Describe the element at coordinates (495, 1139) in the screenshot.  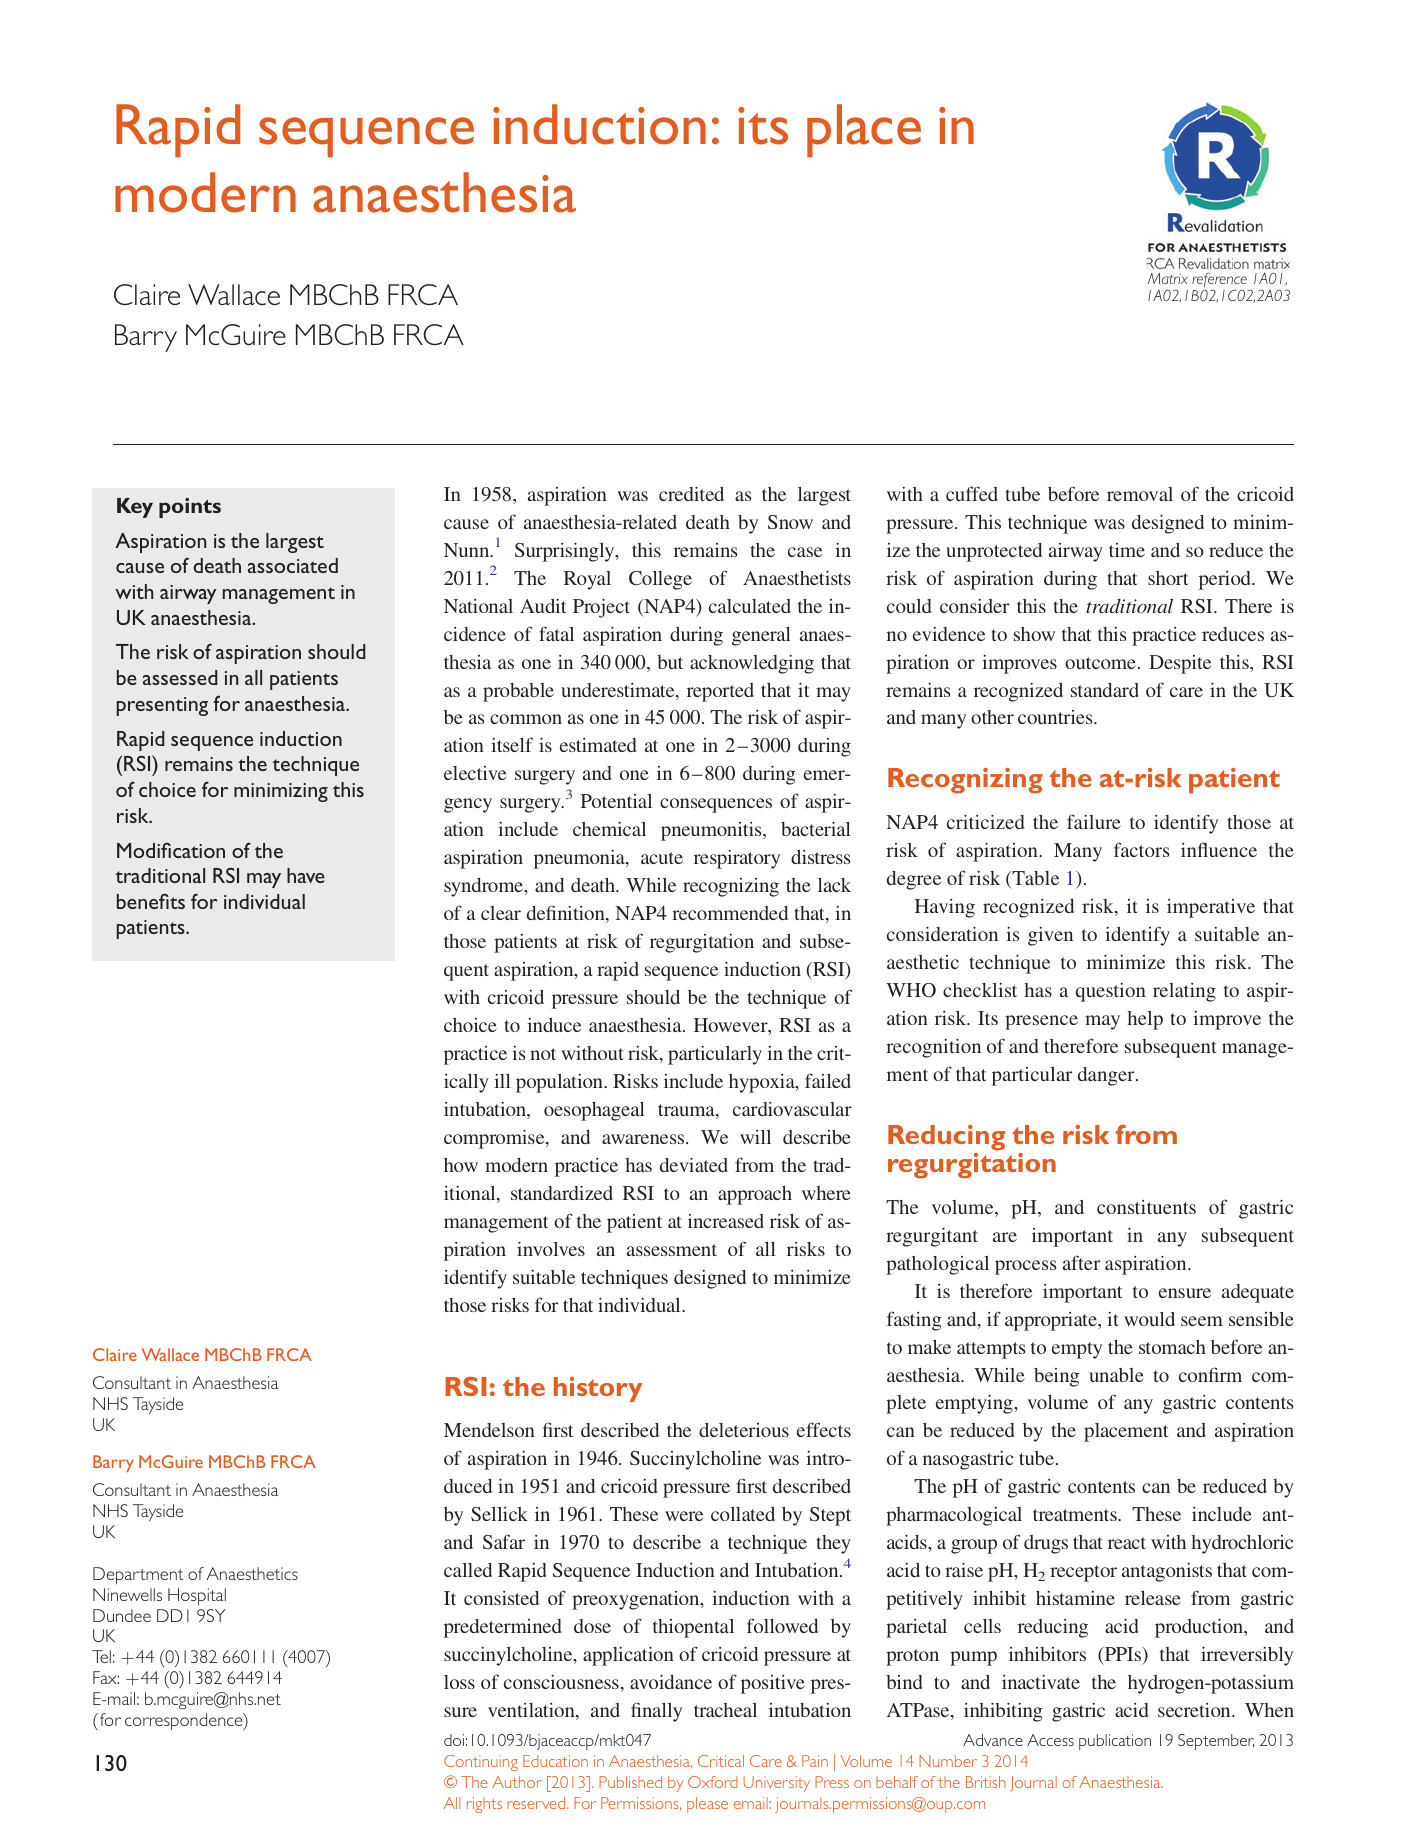
I see `compromise` at that location.
